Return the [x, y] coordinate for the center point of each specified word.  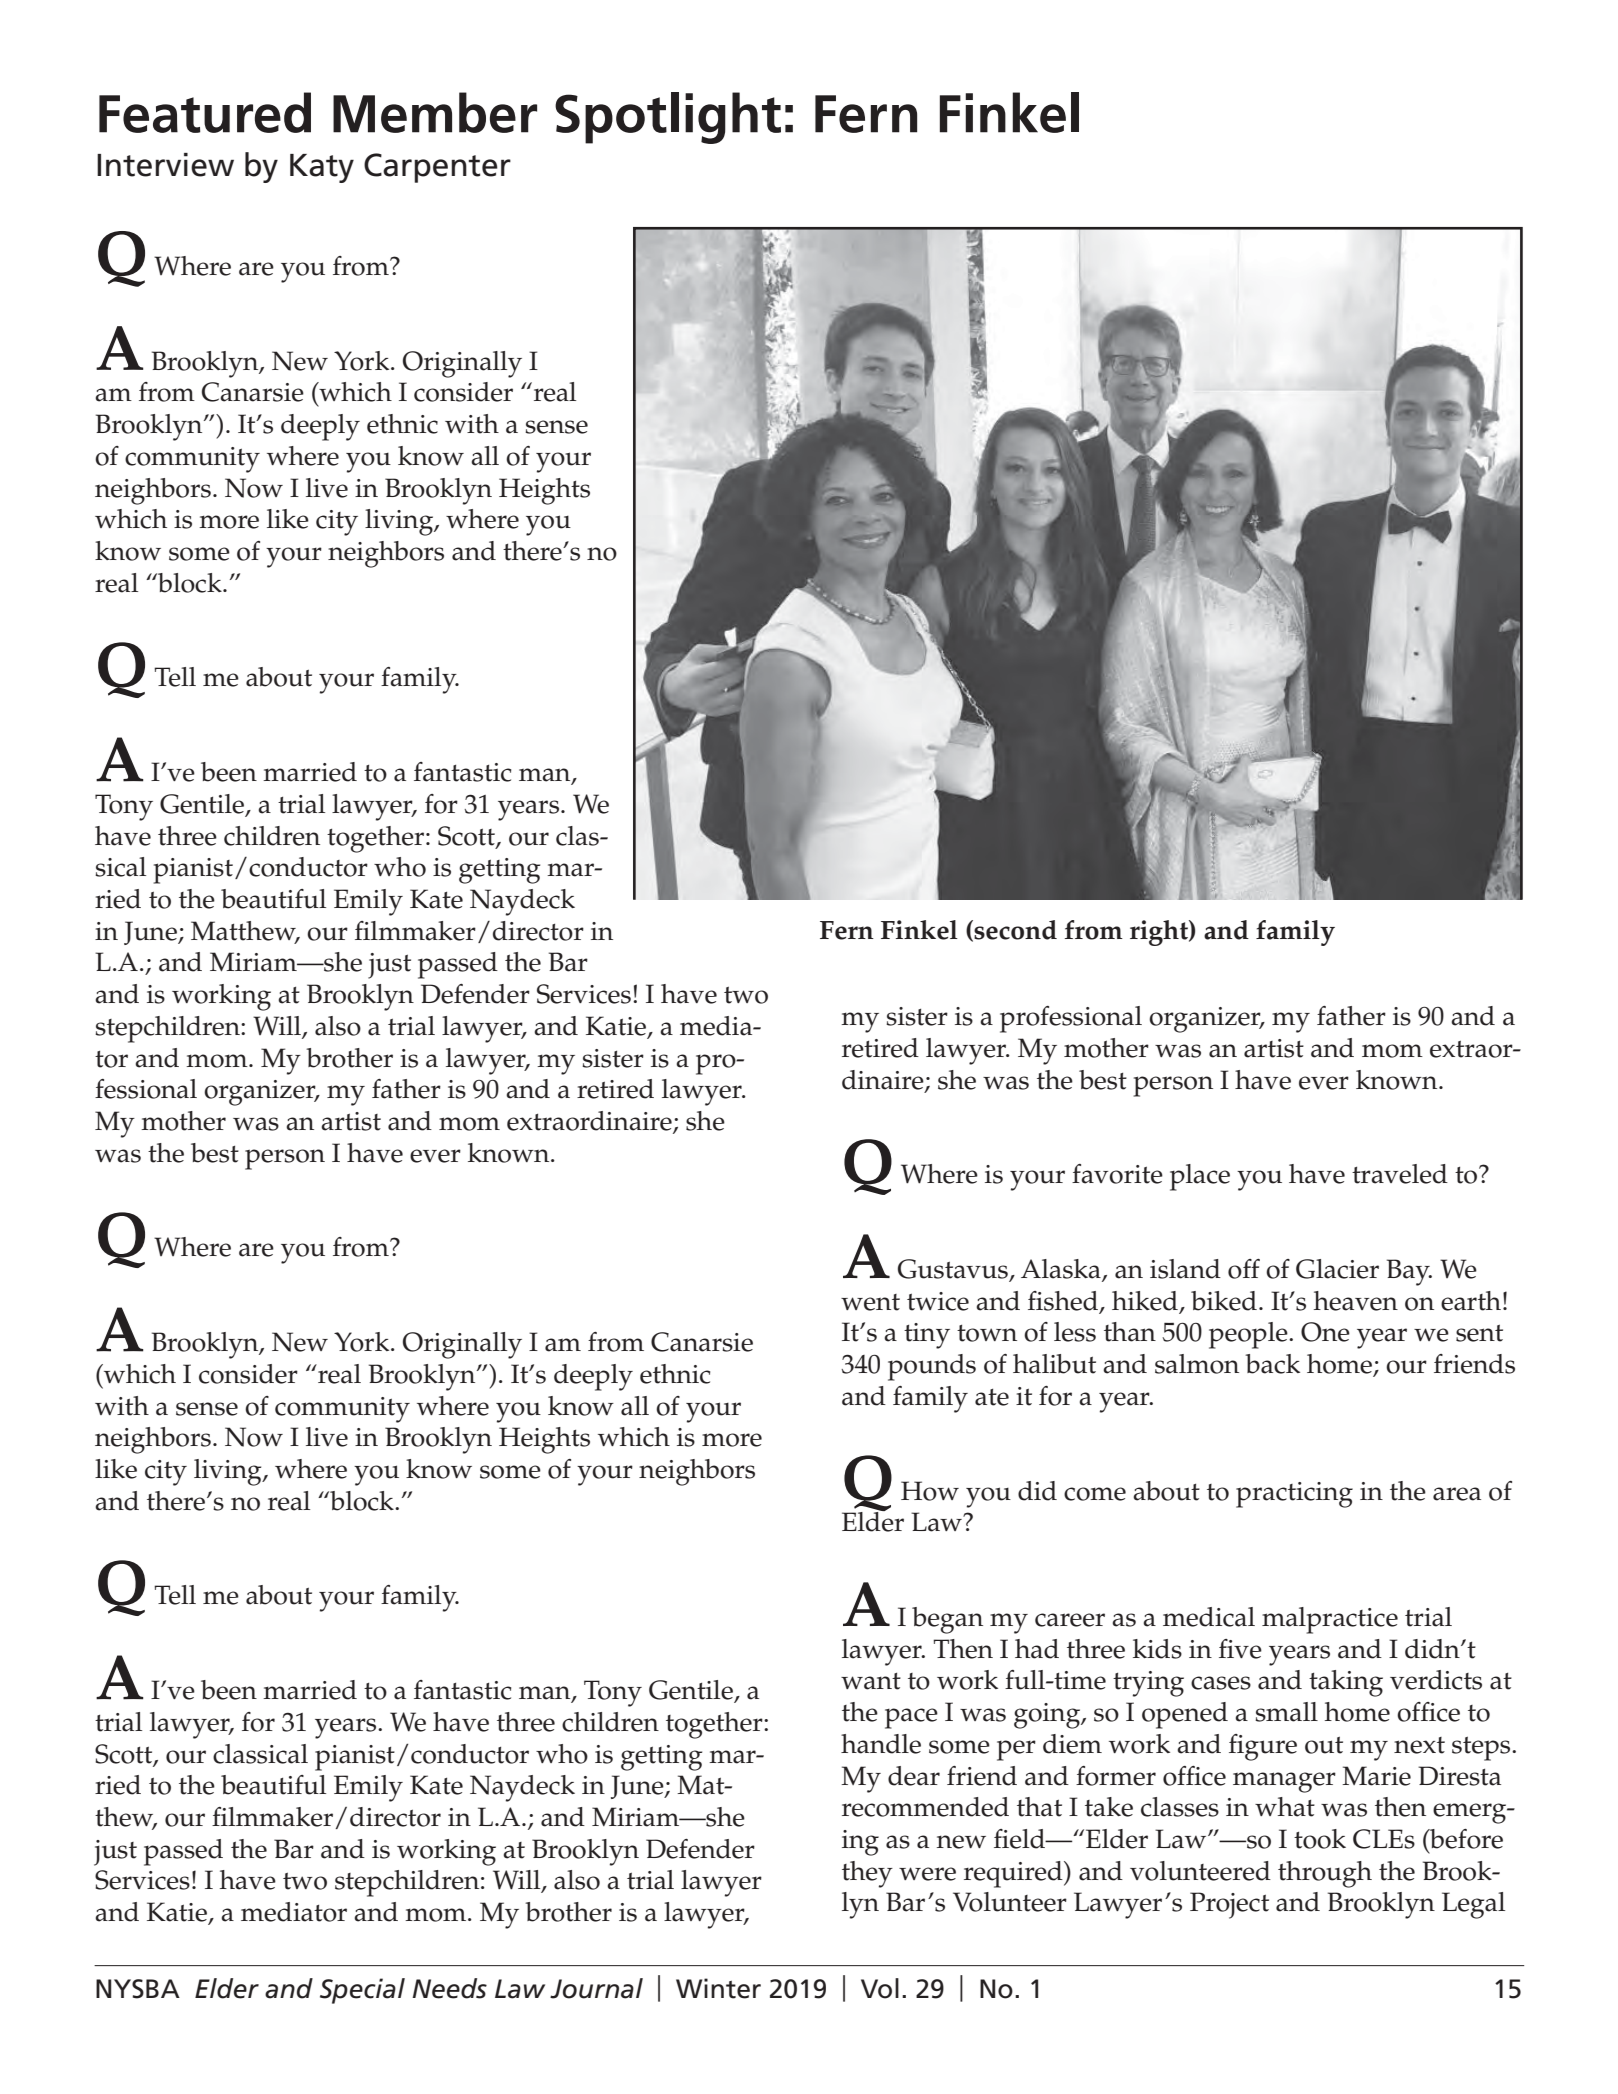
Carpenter [437, 168]
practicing [1294, 1495]
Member [435, 112]
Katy [322, 168]
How [930, 1491]
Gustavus [954, 1270]
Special [362, 1991]
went [870, 1302]
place [1200, 1177]
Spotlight [668, 118]
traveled [1400, 1174]
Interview [165, 165]
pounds [932, 1367]
